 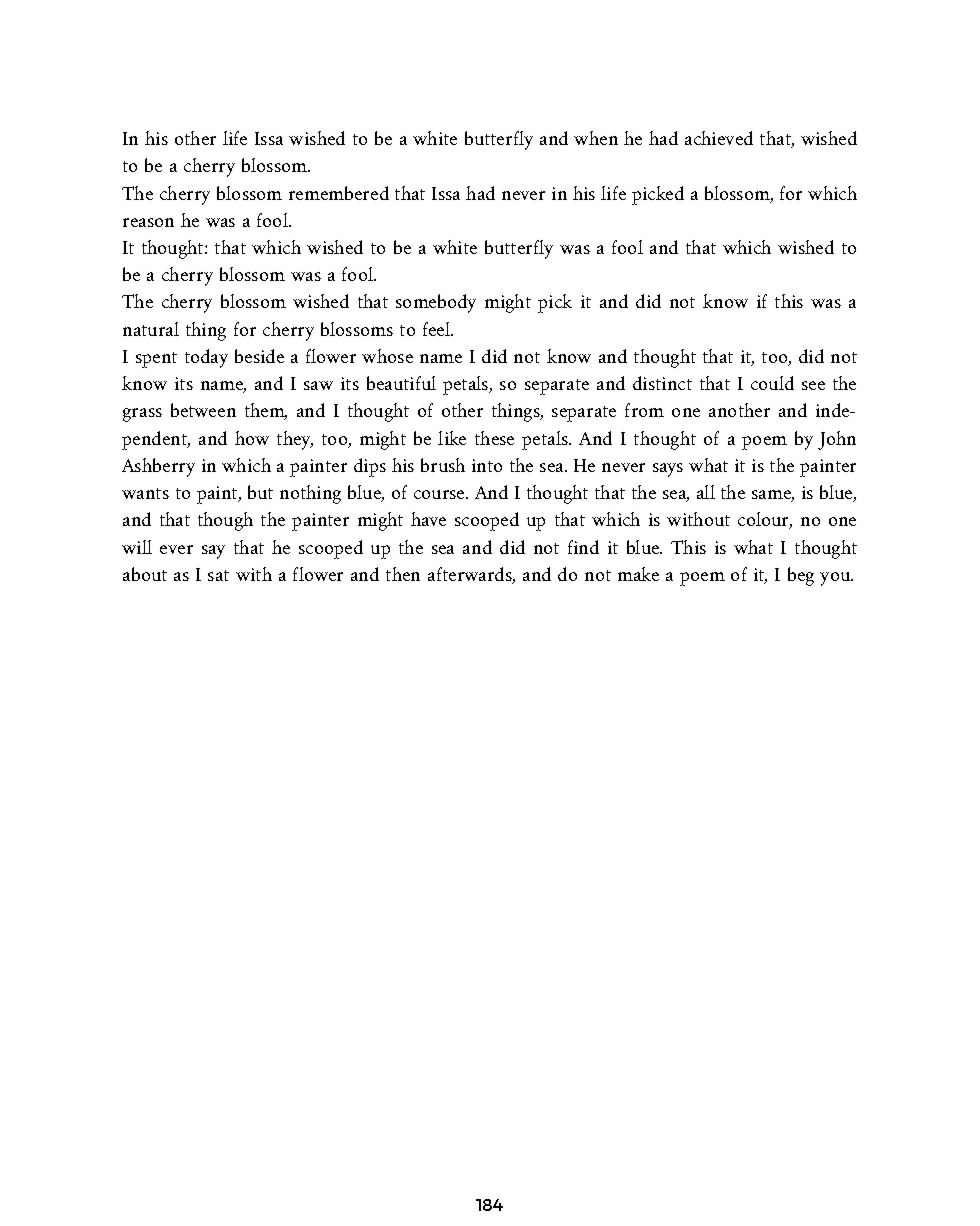 What do you see at coordinates (719, 138) in the screenshot?
I see `achieved` at bounding box center [719, 138].
